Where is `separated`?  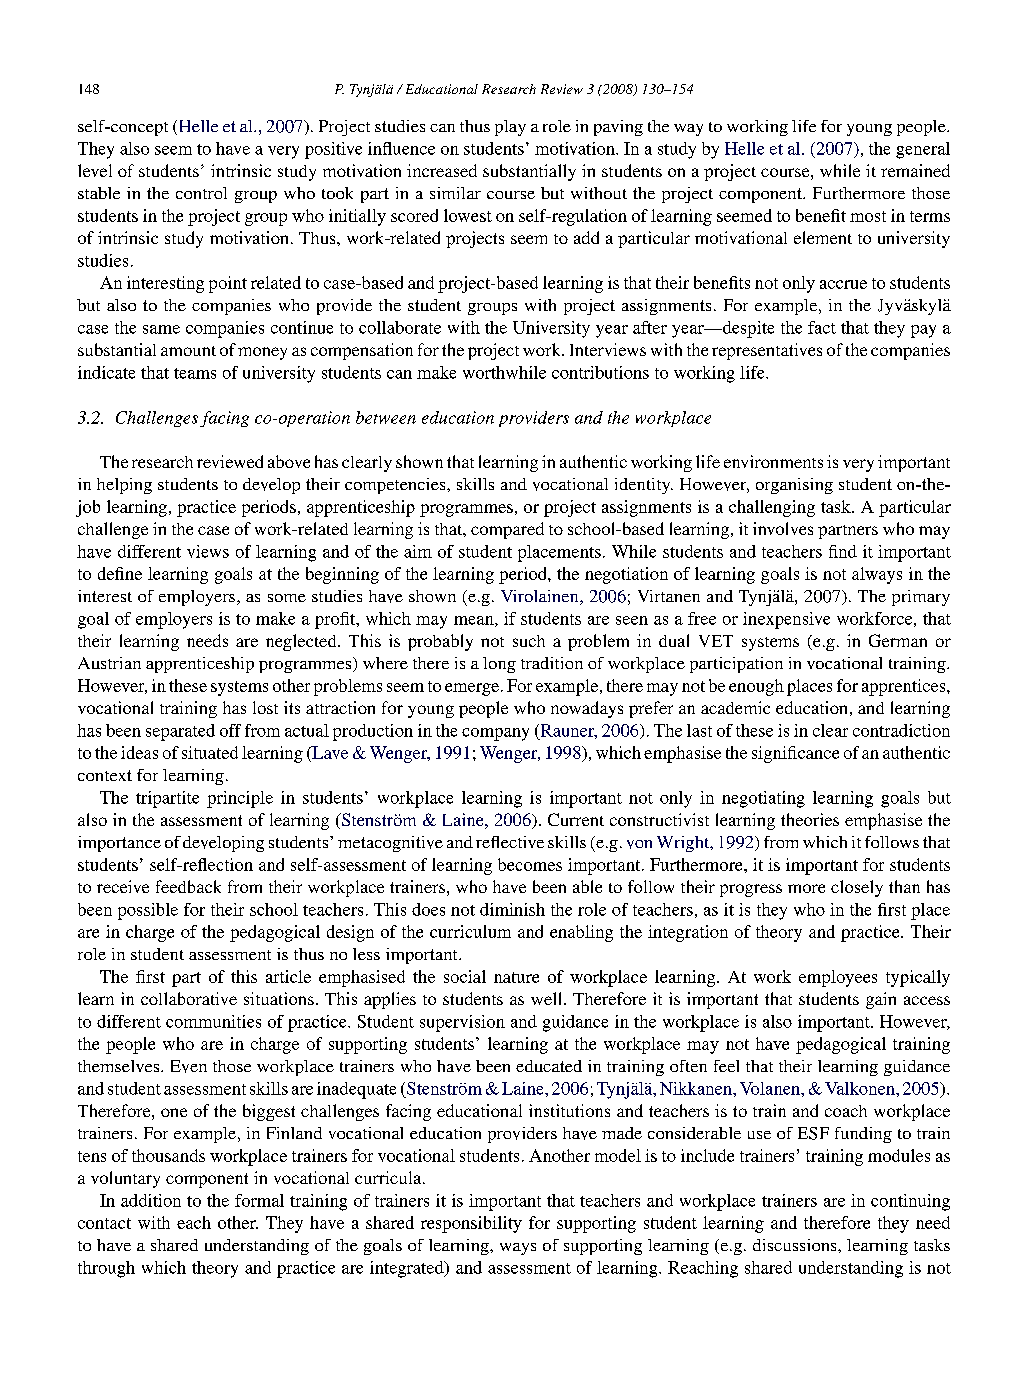
separated is located at coordinates (180, 732).
